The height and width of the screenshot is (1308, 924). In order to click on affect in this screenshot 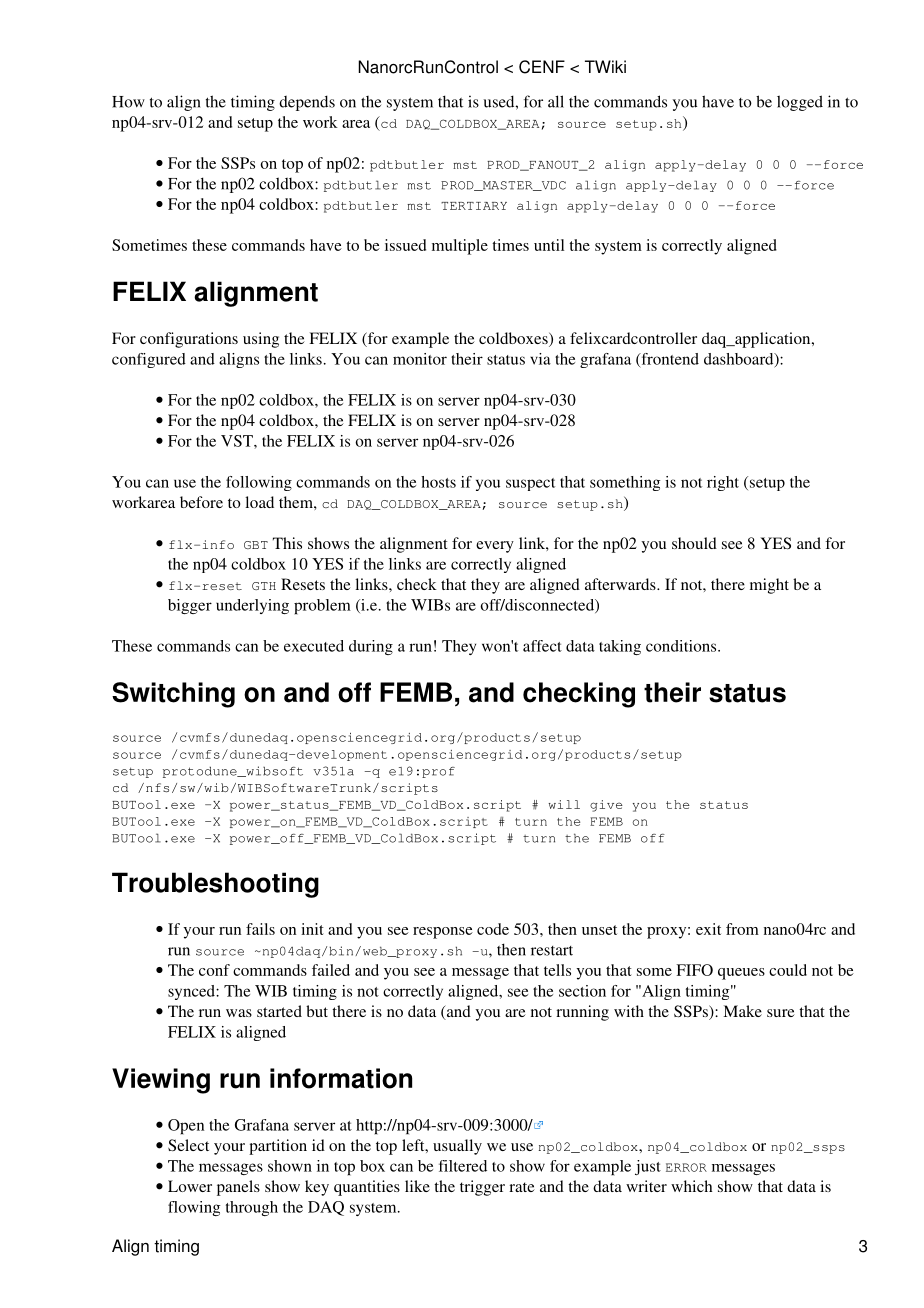, I will do `click(542, 646)`.
